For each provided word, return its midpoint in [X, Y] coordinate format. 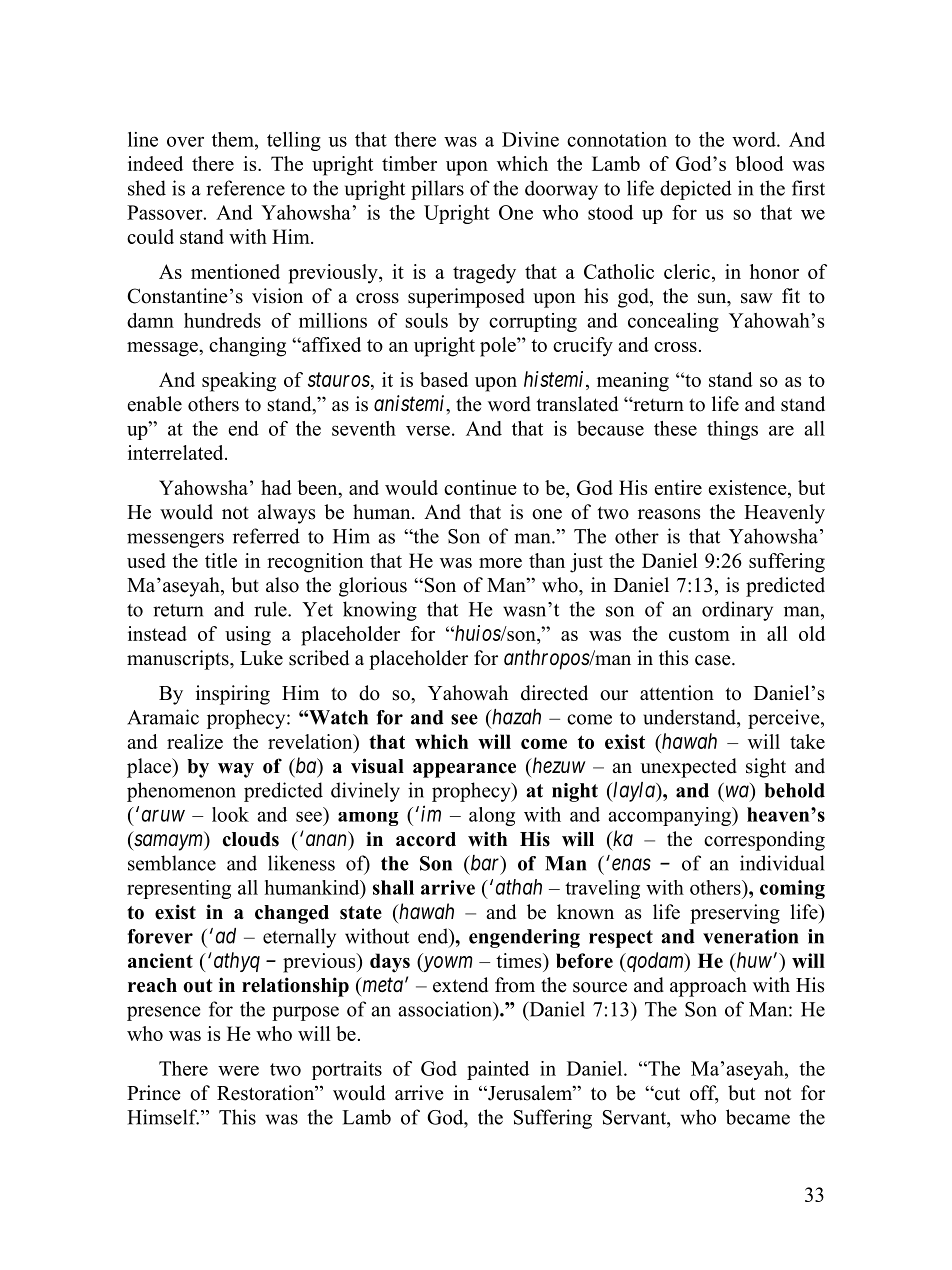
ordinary [737, 611]
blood [759, 163]
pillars [437, 190]
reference [245, 188]
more [500, 563]
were [238, 1070]
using [248, 636]
